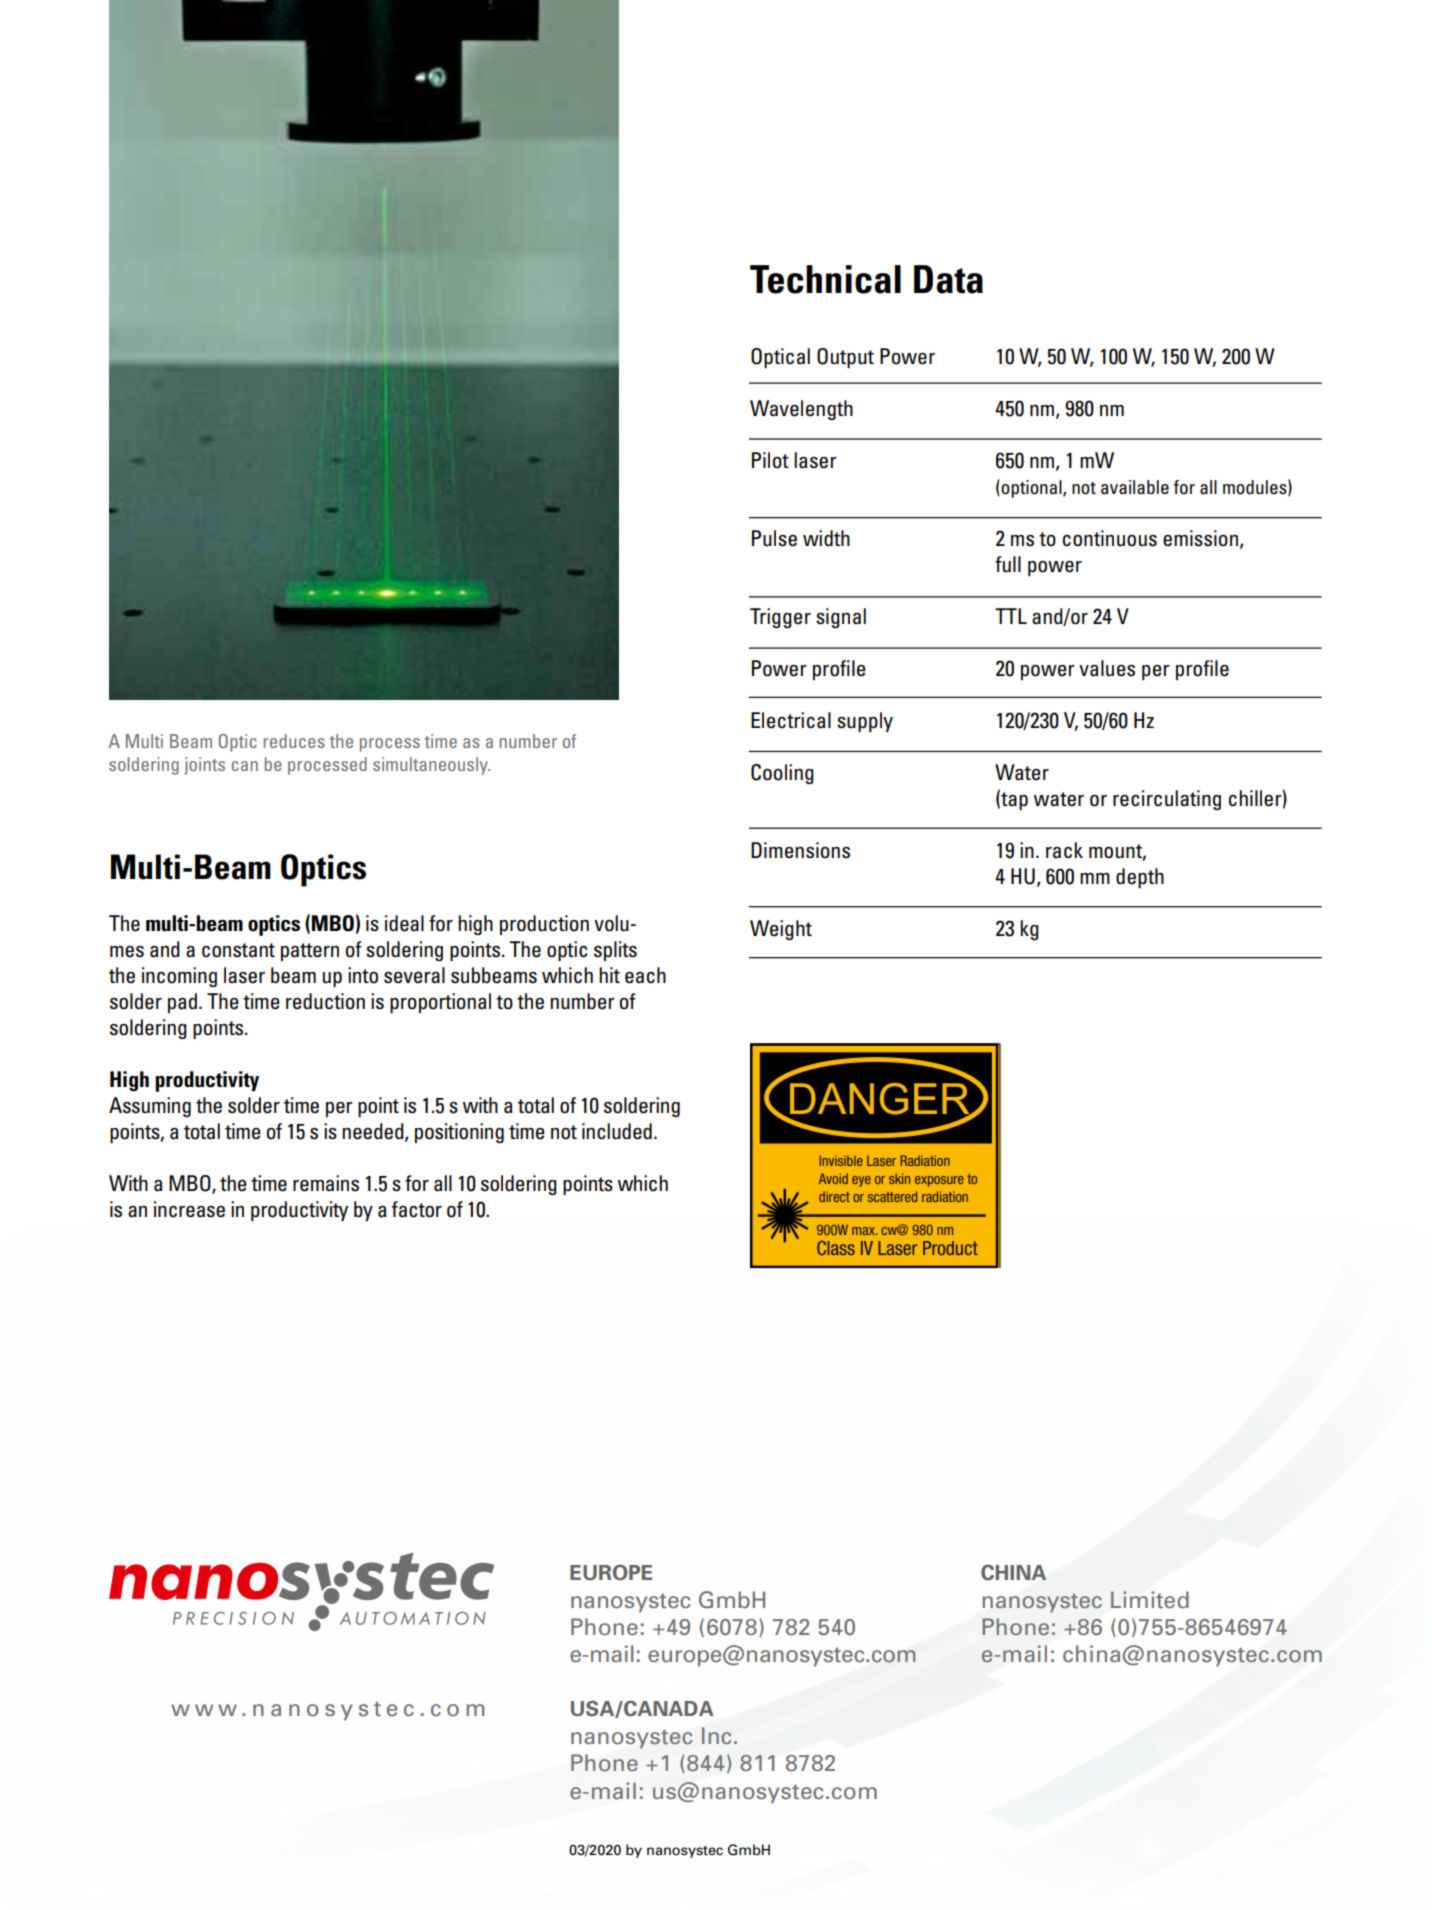  What do you see at coordinates (825, 279) in the document?
I see `Technical` at bounding box center [825, 279].
